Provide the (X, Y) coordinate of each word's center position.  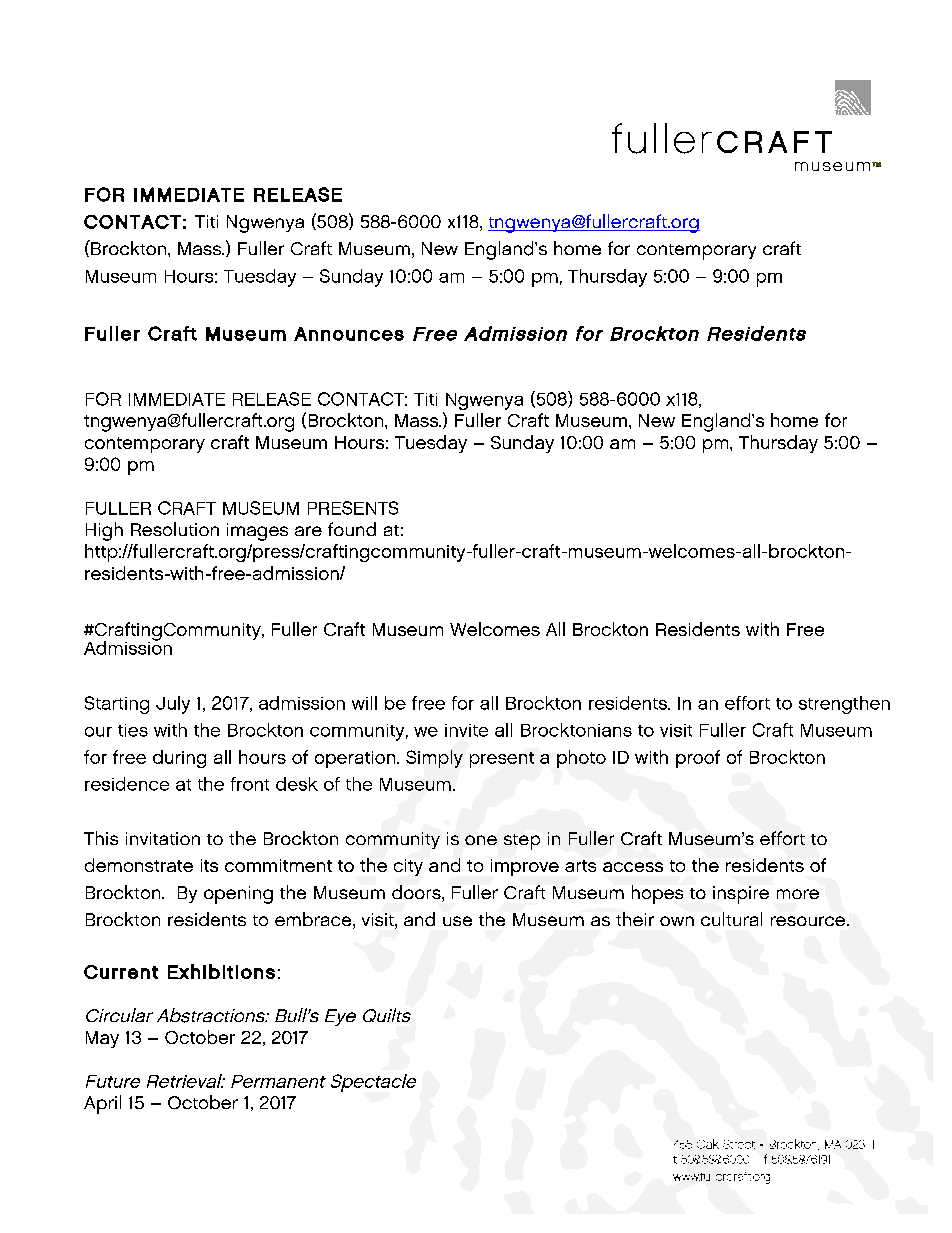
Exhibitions (221, 971)
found (352, 529)
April (102, 1104)
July (173, 705)
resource (809, 921)
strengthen (844, 705)
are (308, 531)
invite (466, 730)
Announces (349, 334)
